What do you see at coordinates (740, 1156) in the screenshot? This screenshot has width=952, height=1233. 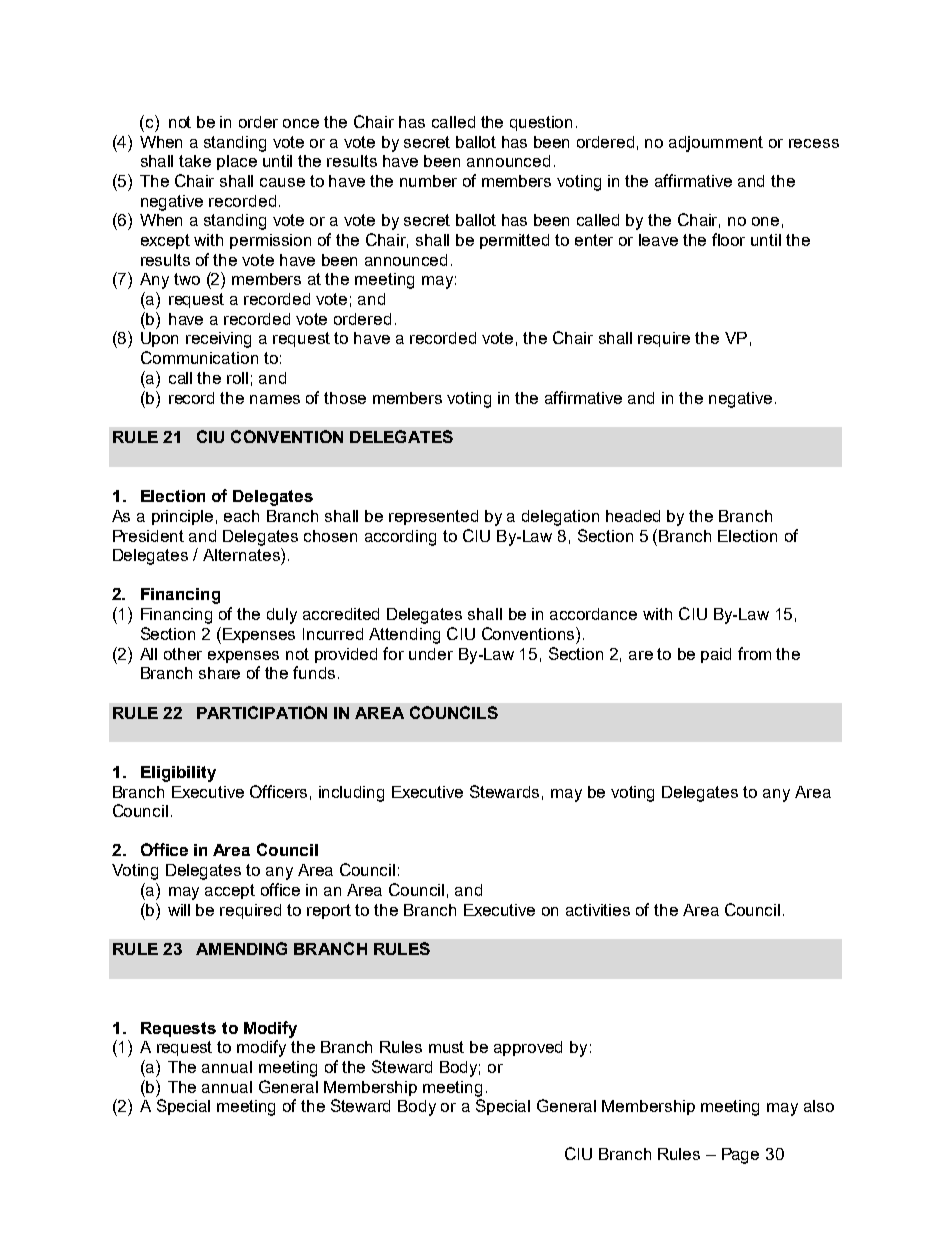 I see `Page` at bounding box center [740, 1156].
